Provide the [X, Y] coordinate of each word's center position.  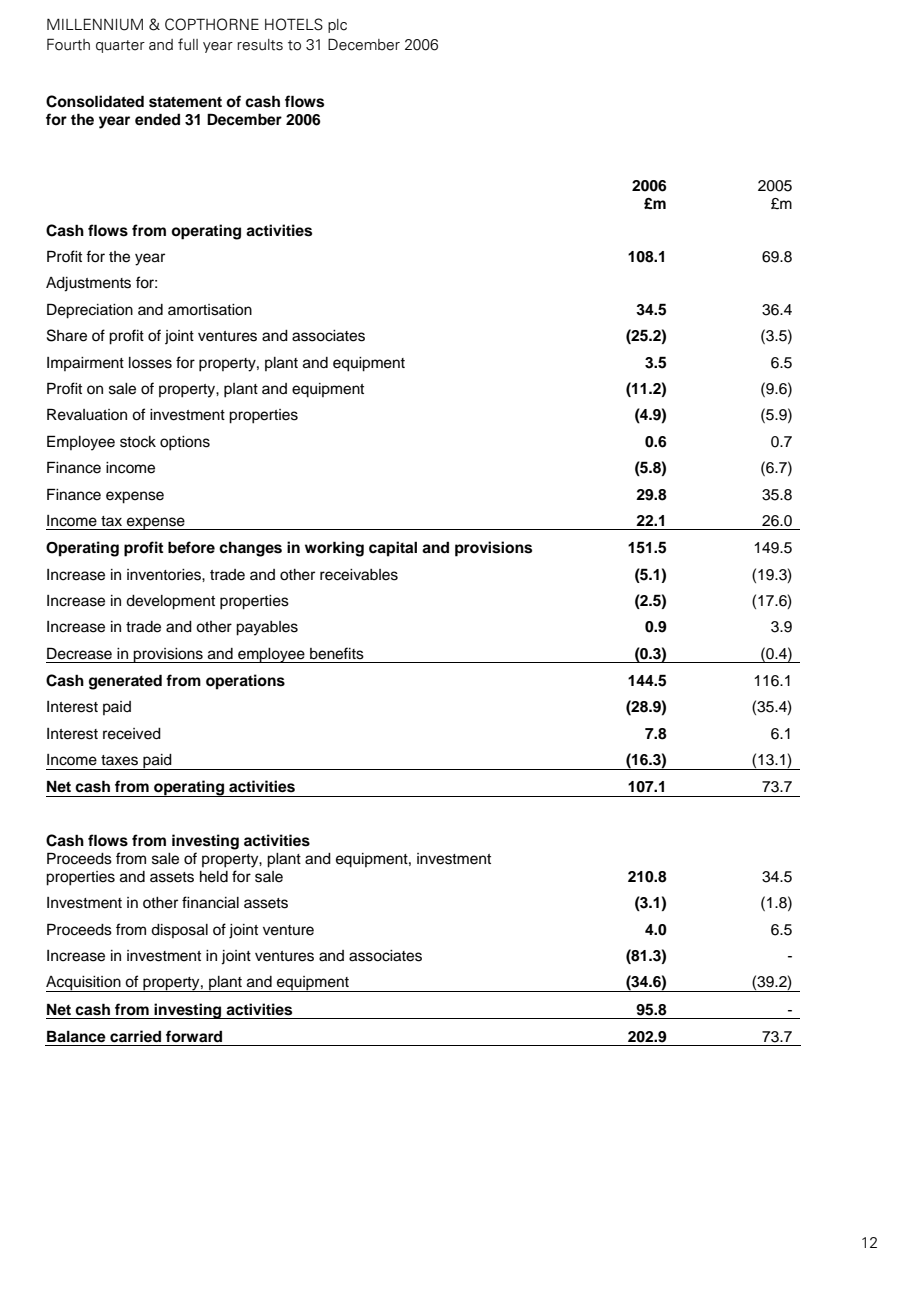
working [334, 549]
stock [138, 442]
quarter [120, 46]
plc [337, 26]
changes [250, 549]
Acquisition [84, 984]
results [260, 45]
